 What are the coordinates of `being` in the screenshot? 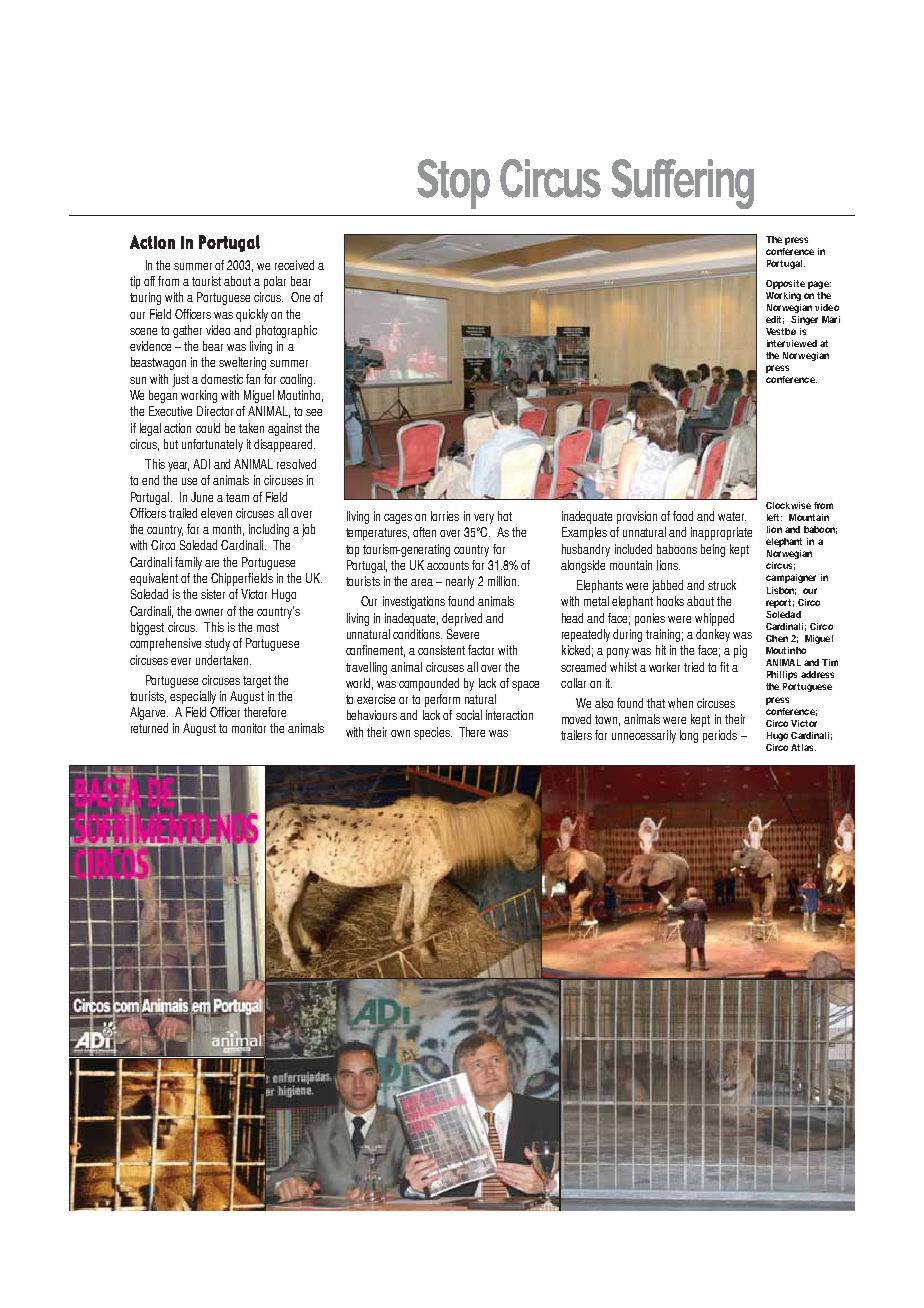 It's located at (713, 550).
